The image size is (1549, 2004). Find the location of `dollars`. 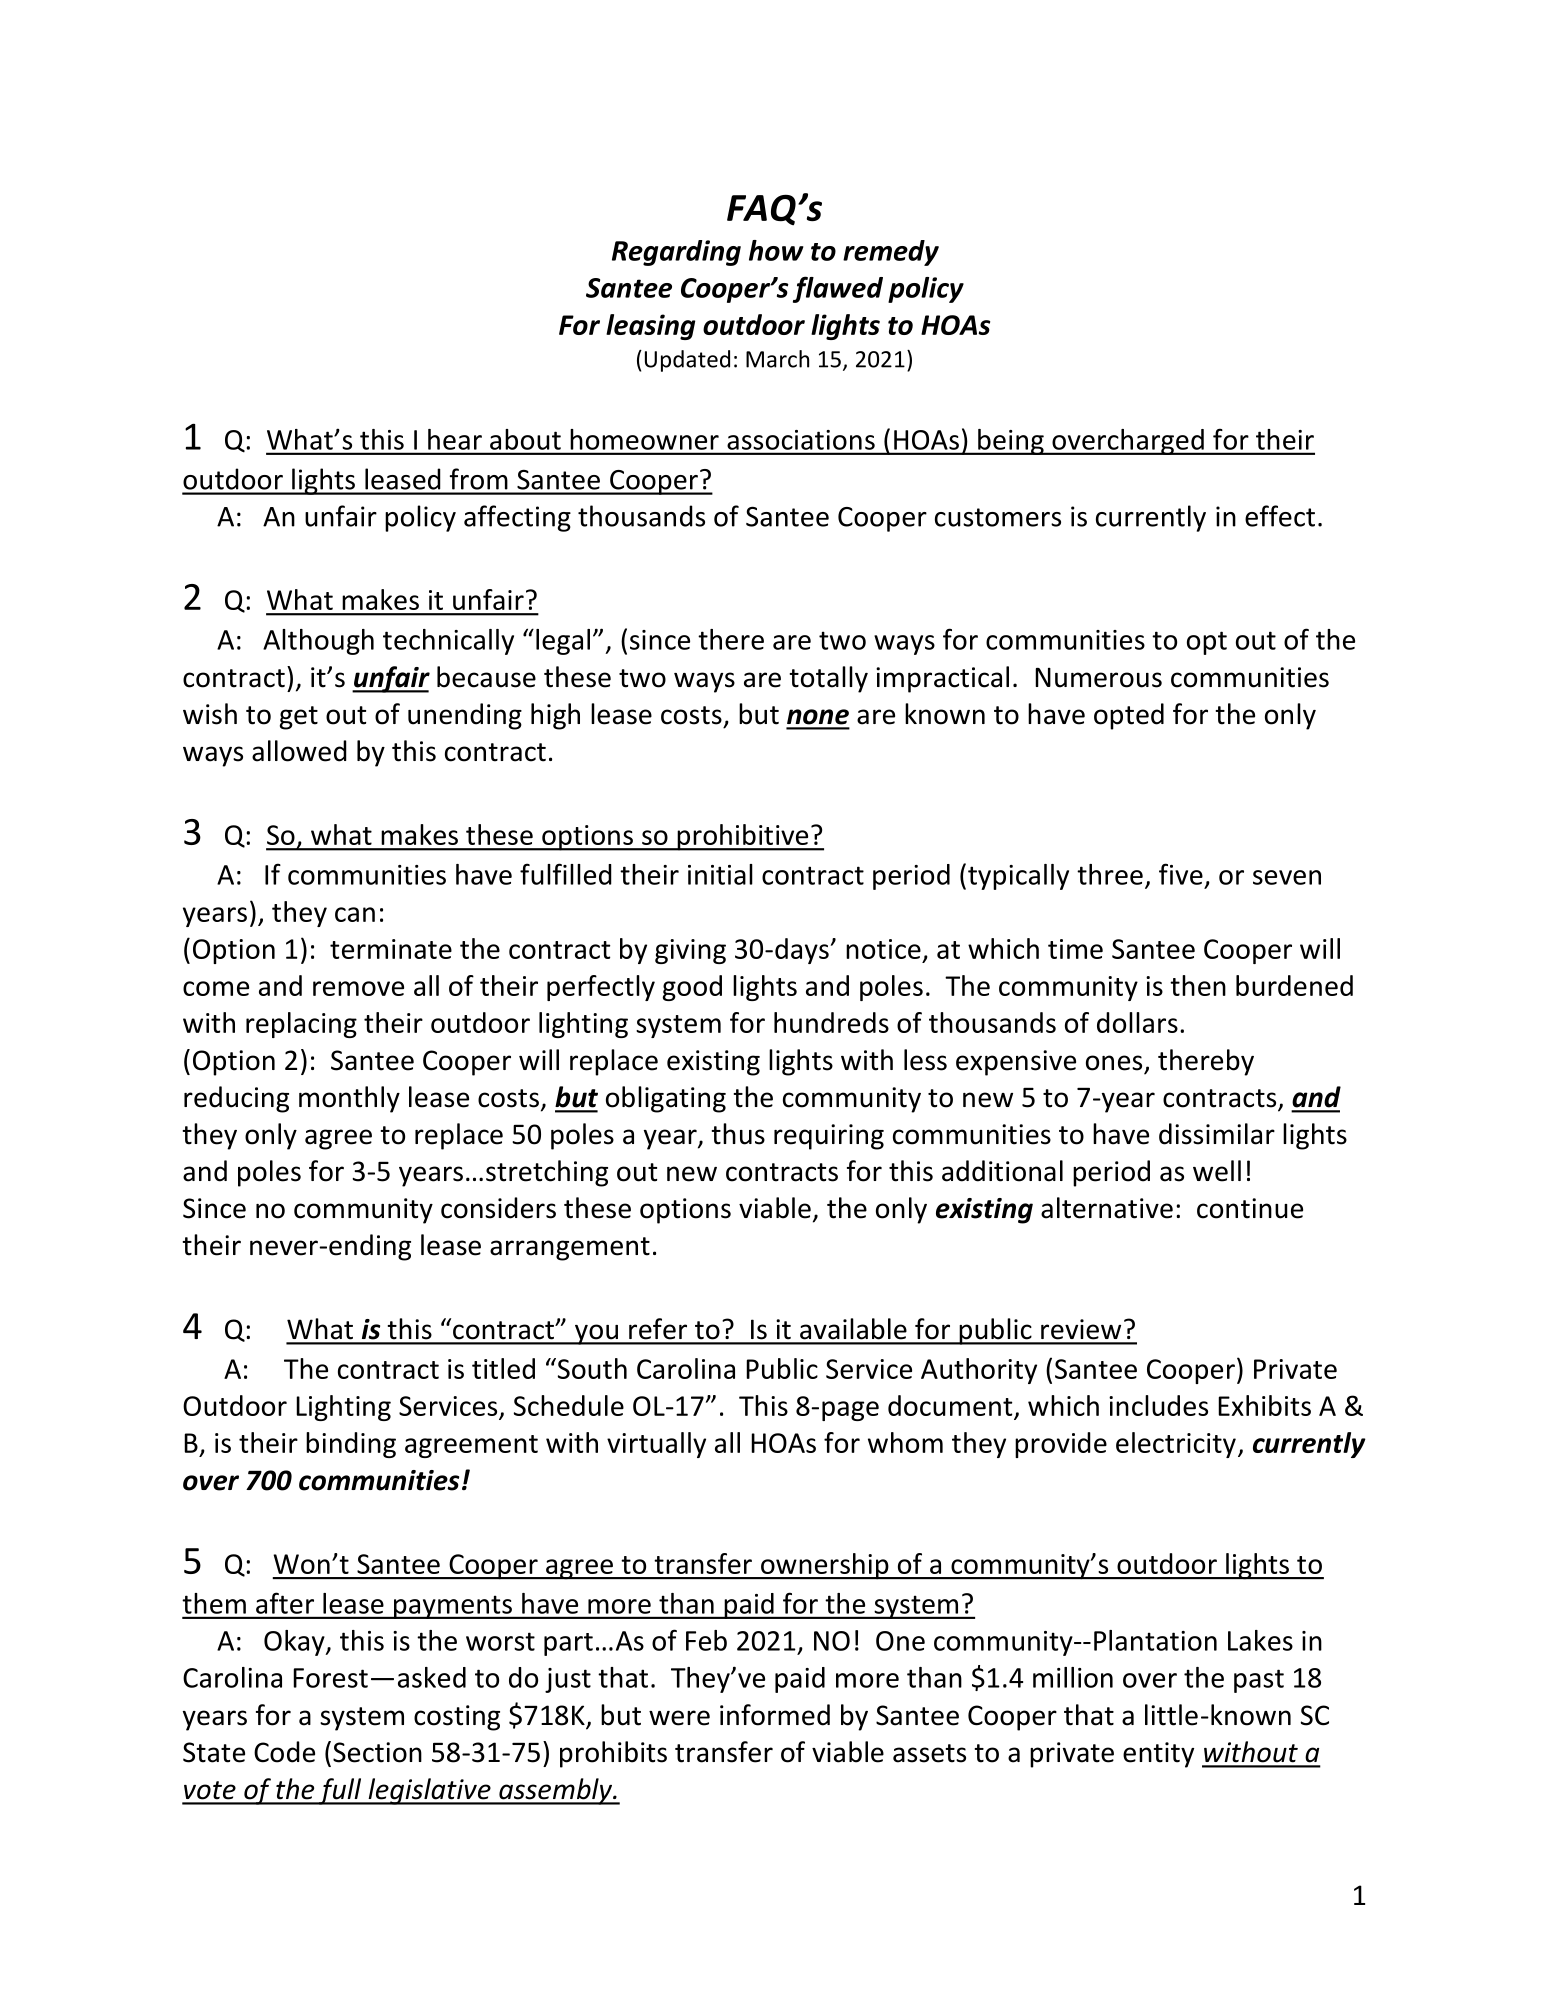

dollars is located at coordinates (1137, 1022).
